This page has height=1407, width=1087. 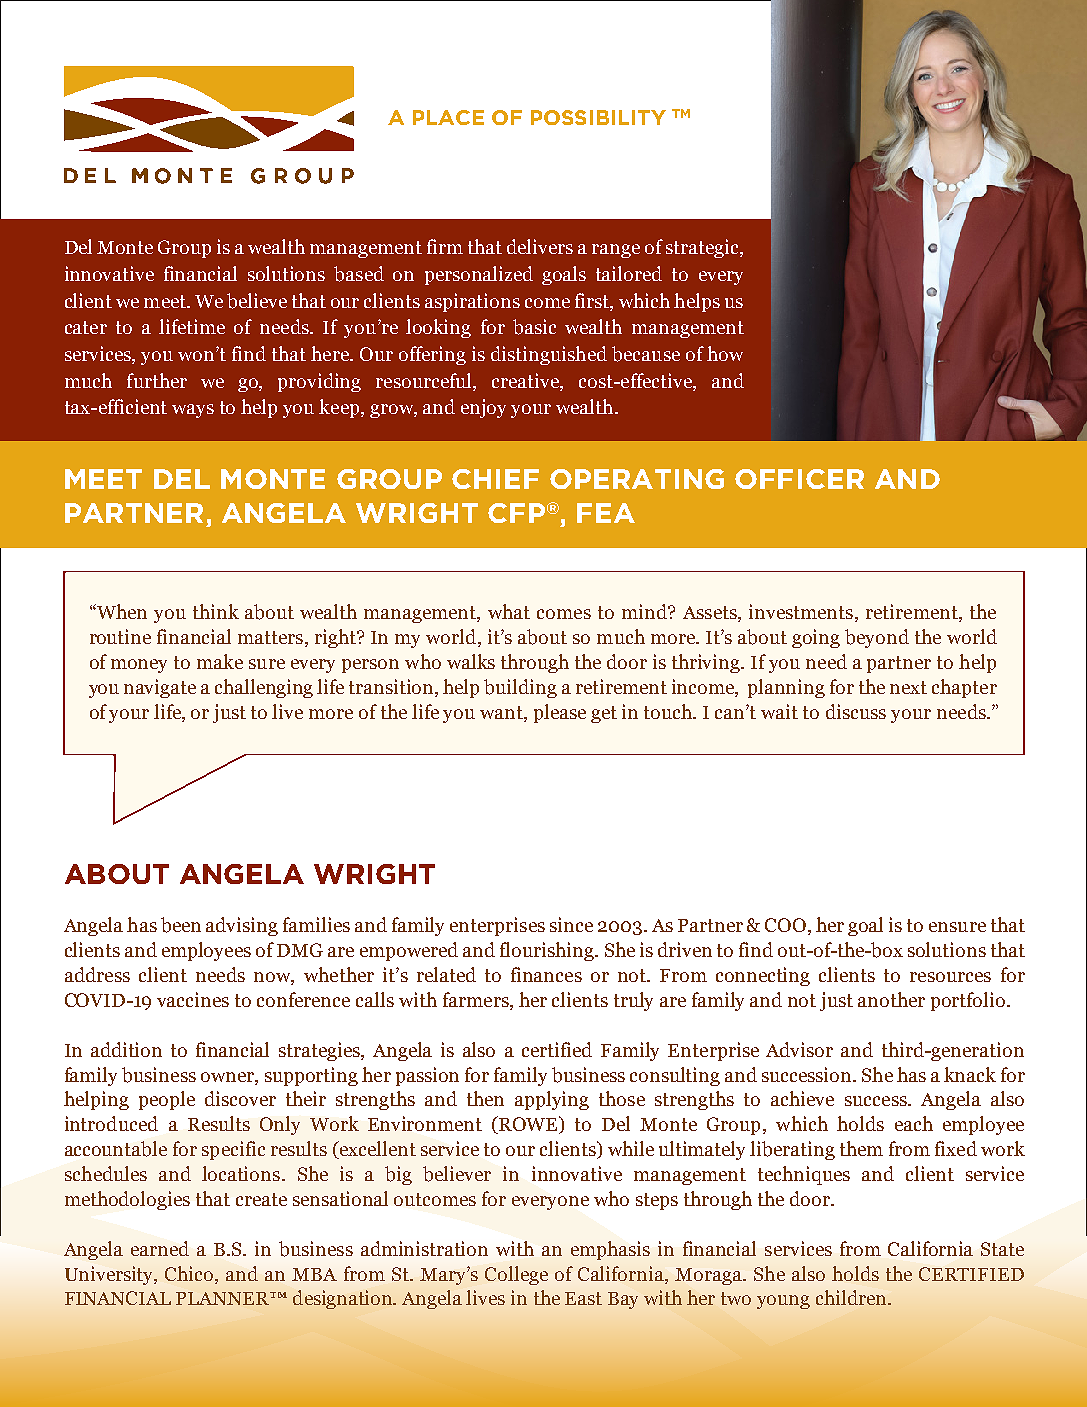 I want to click on think, so click(x=216, y=611).
